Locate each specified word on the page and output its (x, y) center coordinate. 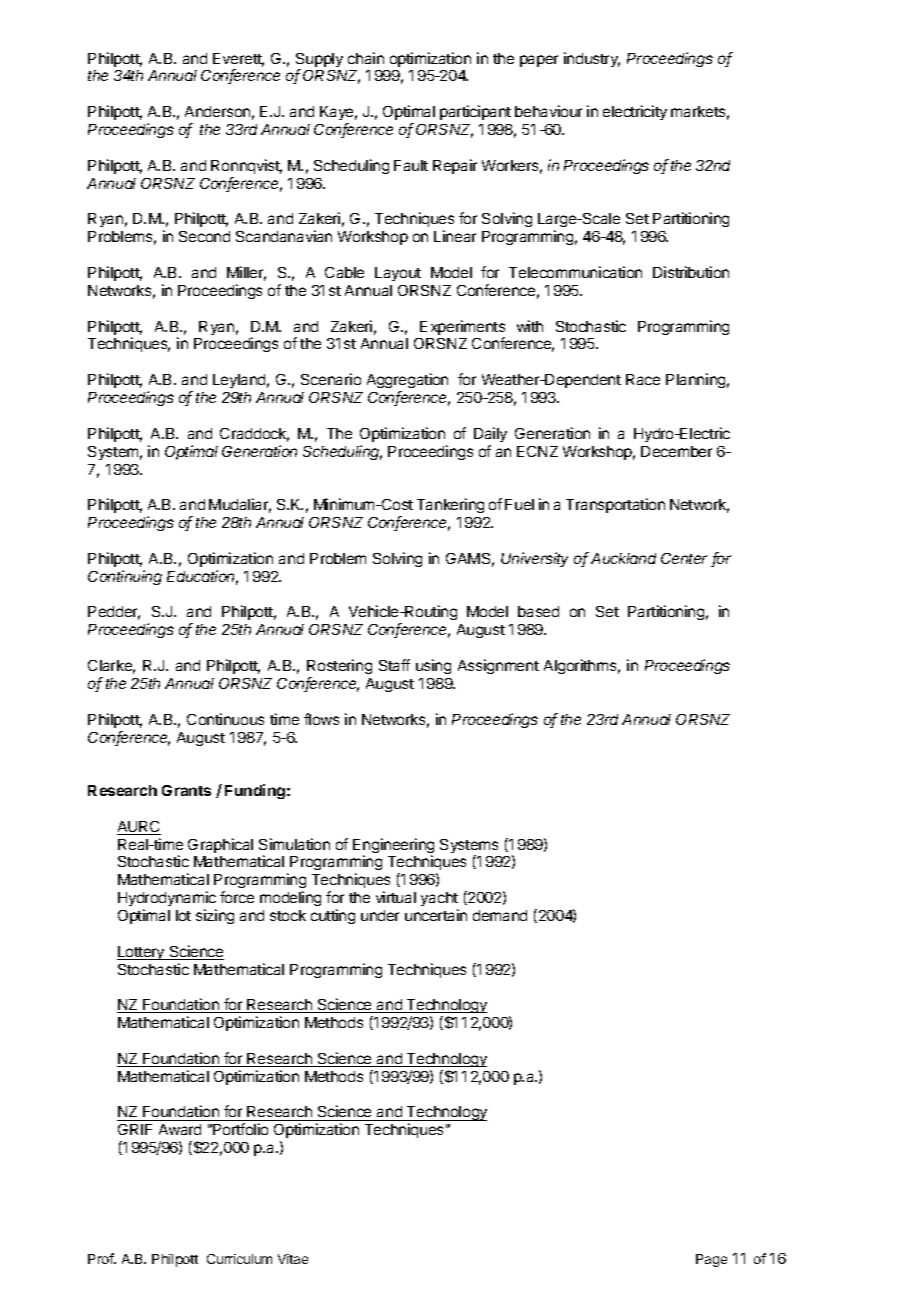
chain (366, 58)
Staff (394, 665)
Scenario (331, 379)
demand (500, 915)
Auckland (623, 558)
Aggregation (407, 382)
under (380, 915)
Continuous (225, 719)
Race (643, 379)
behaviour (548, 111)
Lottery (142, 953)
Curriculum (239, 1259)
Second (204, 236)
